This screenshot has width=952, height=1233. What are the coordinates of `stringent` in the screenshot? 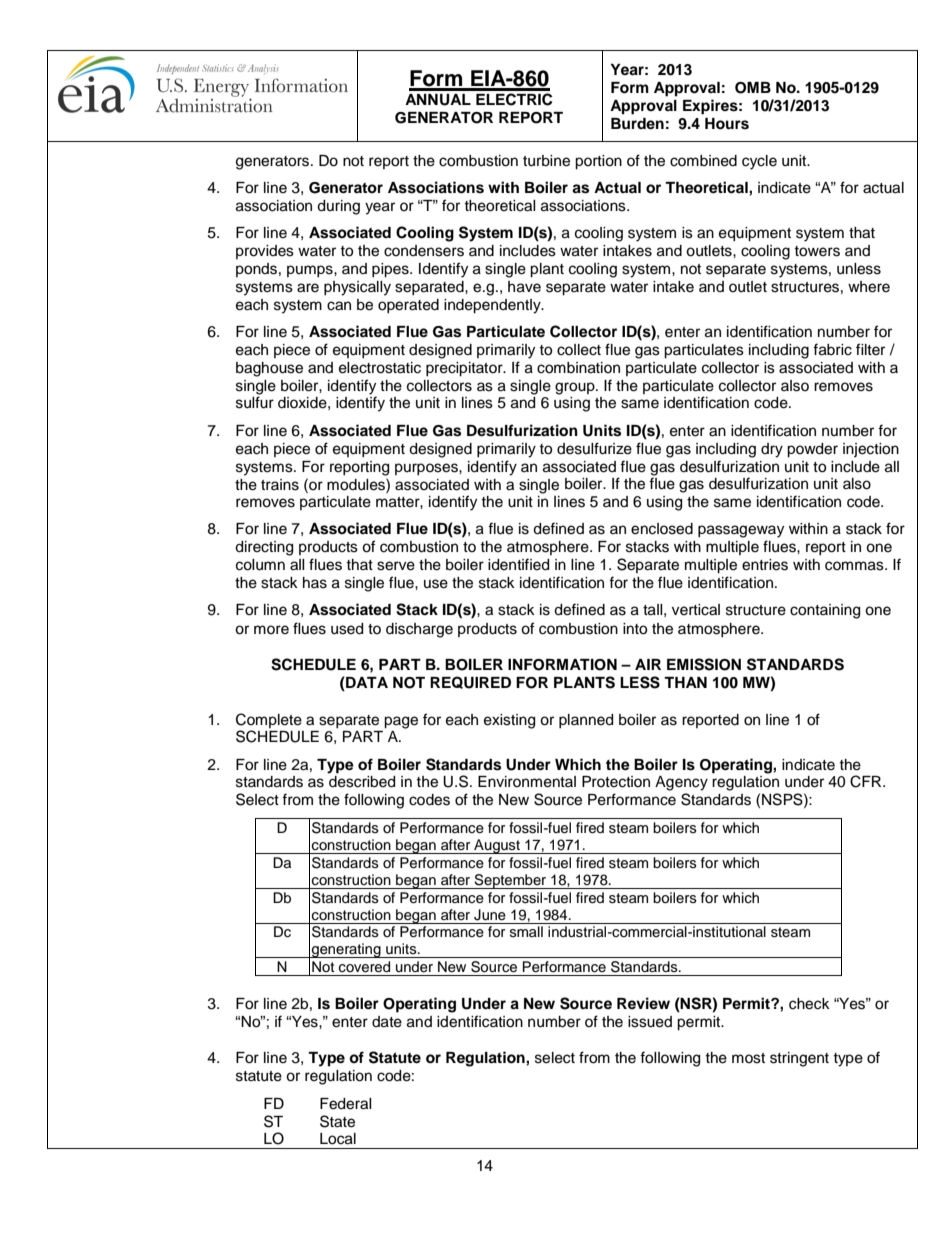 It's located at (799, 1059).
